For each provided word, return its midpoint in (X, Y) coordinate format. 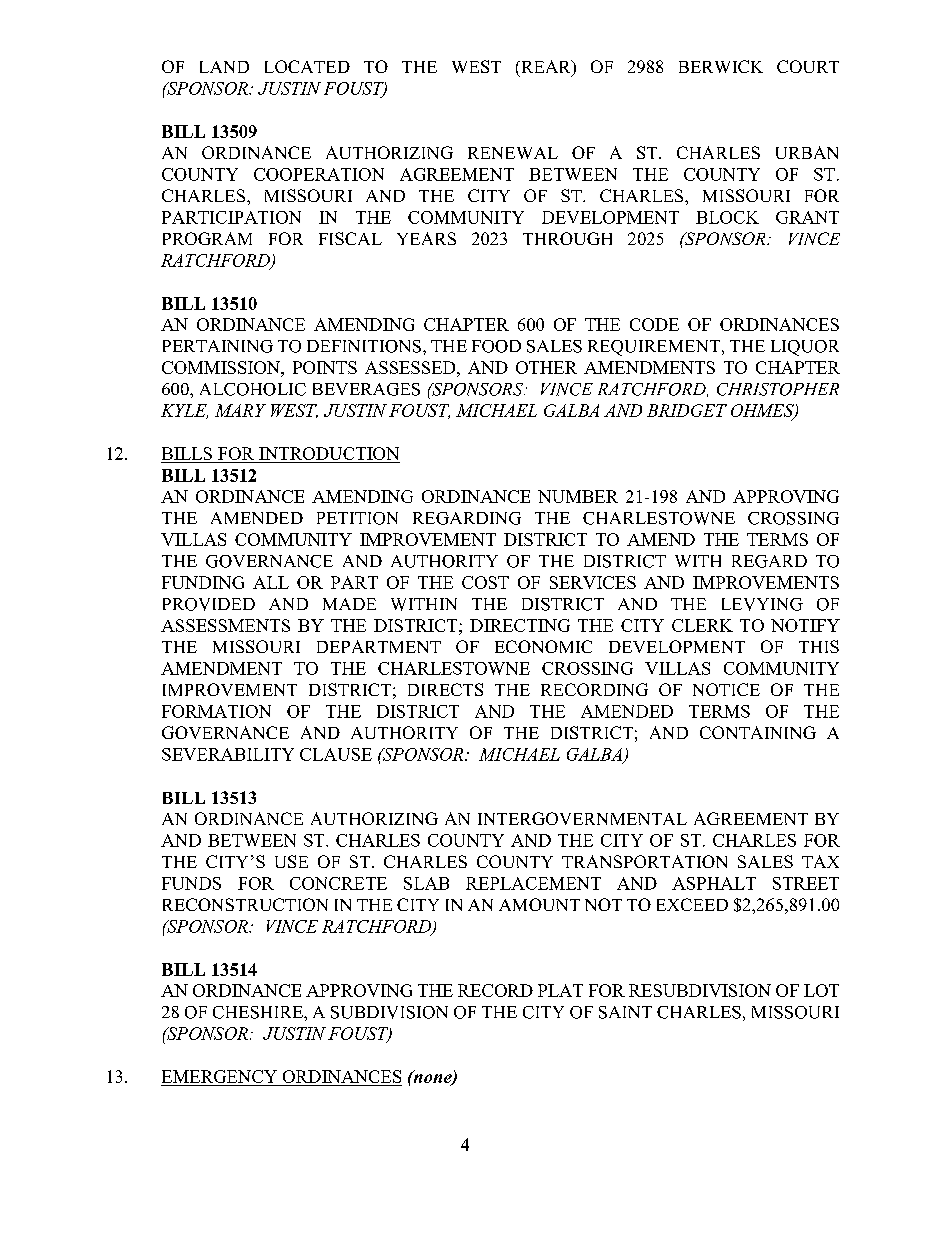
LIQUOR (805, 348)
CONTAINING (758, 732)
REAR (546, 68)
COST (485, 582)
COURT (808, 66)
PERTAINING (218, 346)
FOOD (496, 346)
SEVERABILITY (228, 754)
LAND (224, 67)
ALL (271, 582)
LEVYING (762, 604)
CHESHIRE (259, 1012)
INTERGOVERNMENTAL (582, 818)
